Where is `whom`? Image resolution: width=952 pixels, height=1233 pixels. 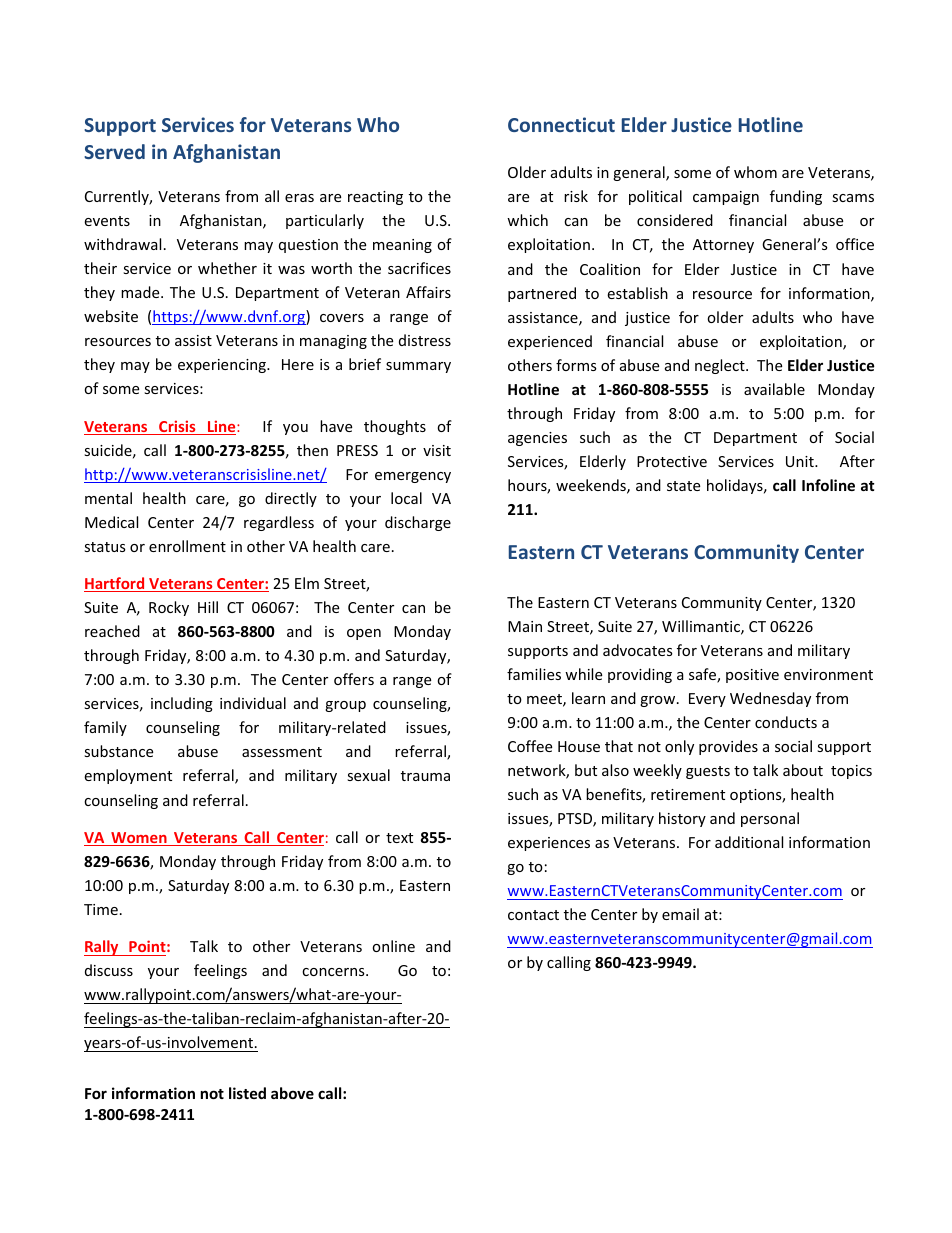 whom is located at coordinates (755, 172).
